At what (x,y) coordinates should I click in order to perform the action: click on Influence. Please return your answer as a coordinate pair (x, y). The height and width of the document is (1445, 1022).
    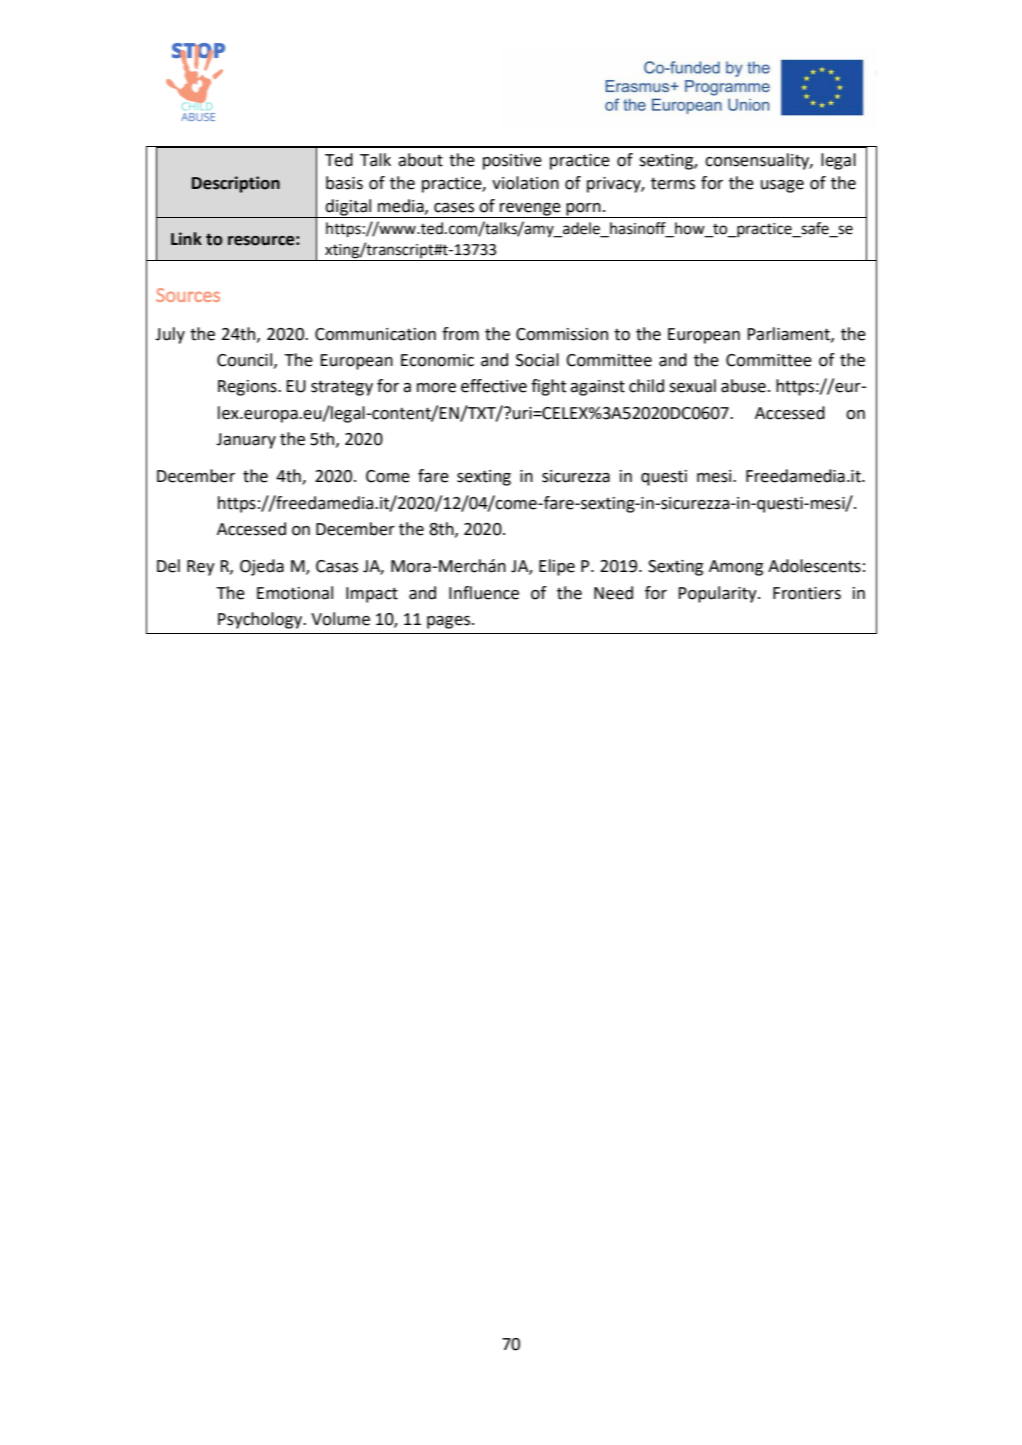
    Looking at the image, I should click on (484, 593).
